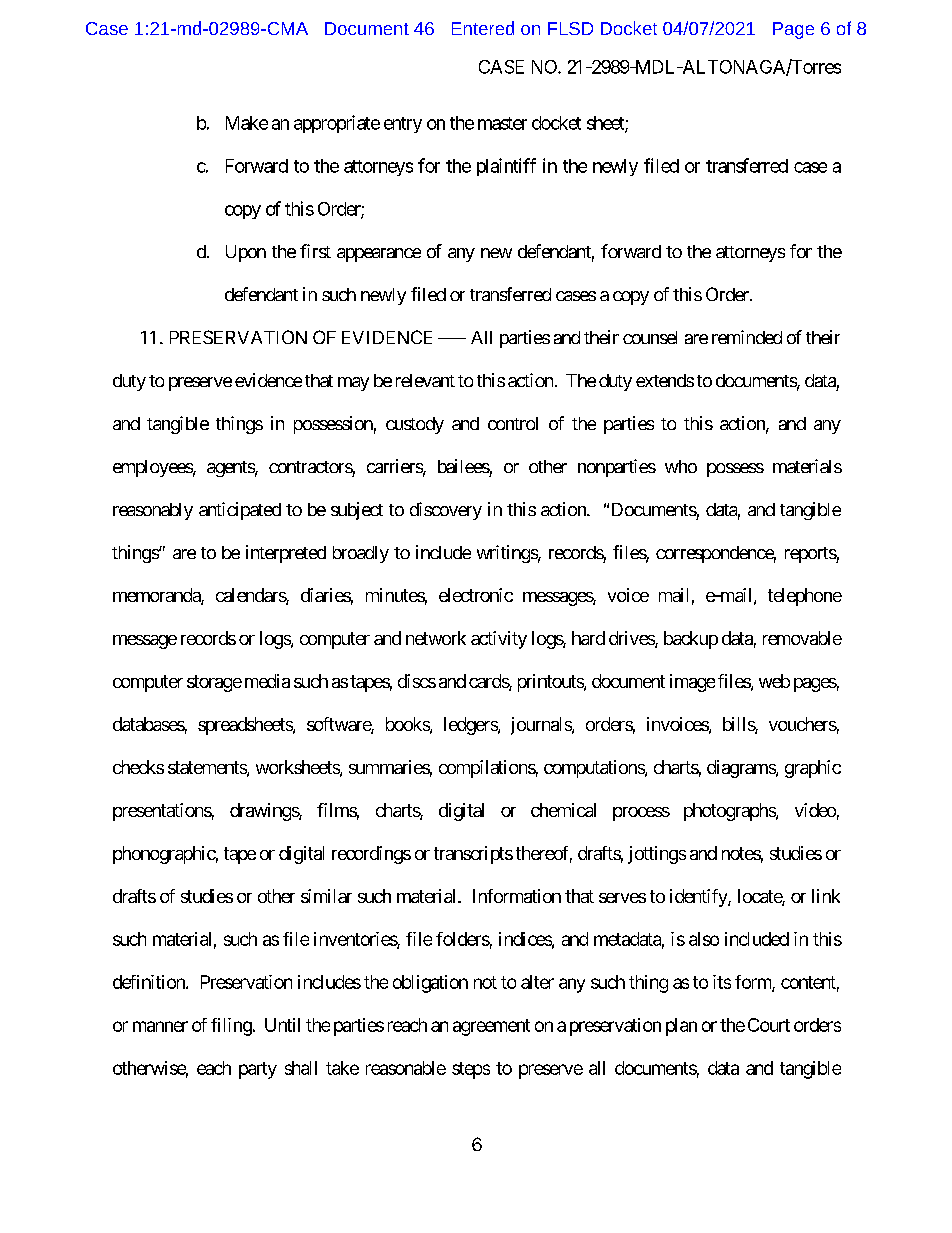  Describe the element at coordinates (403, 125) in the screenshot. I see `entry` at that location.
